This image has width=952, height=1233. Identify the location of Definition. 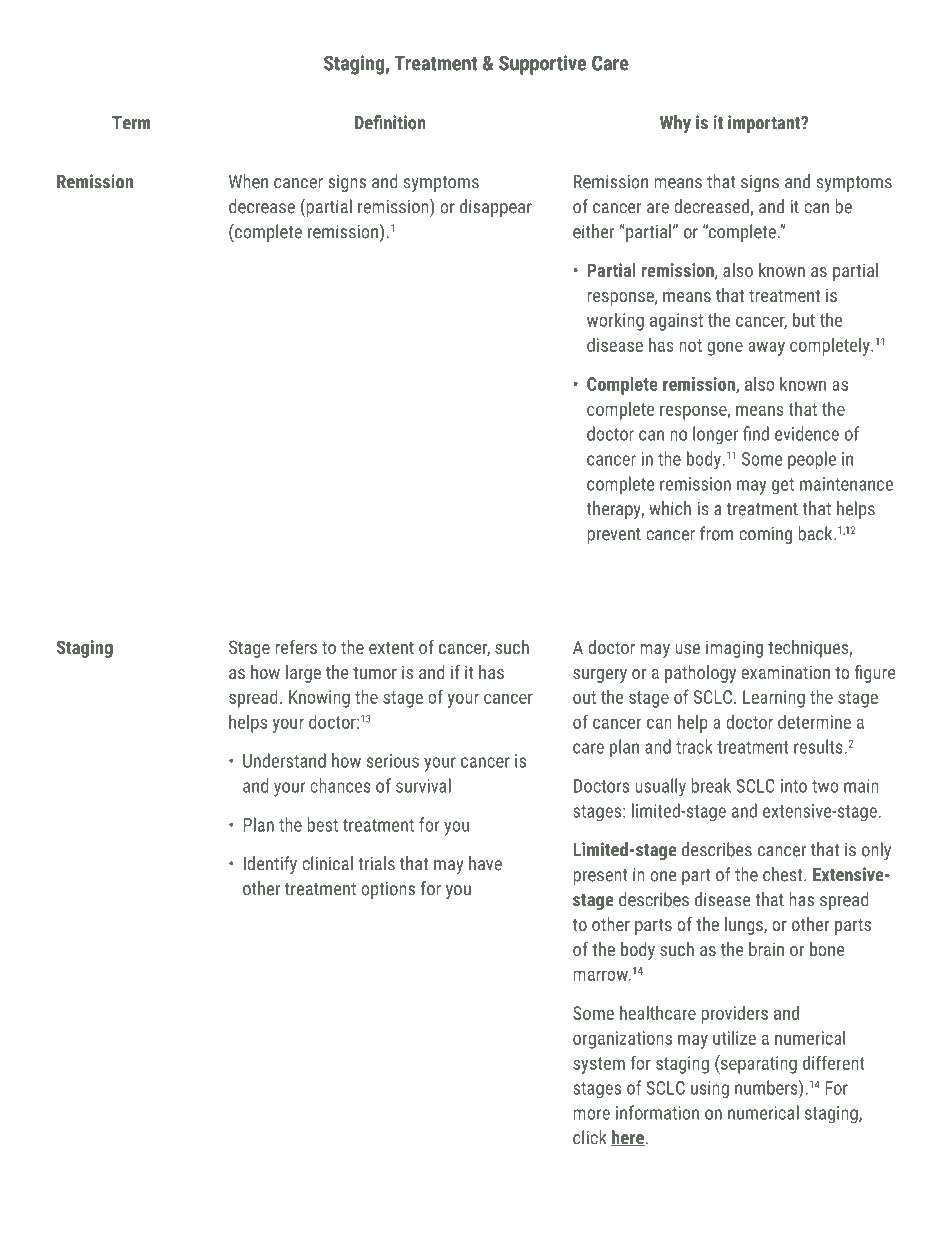
(390, 122).
